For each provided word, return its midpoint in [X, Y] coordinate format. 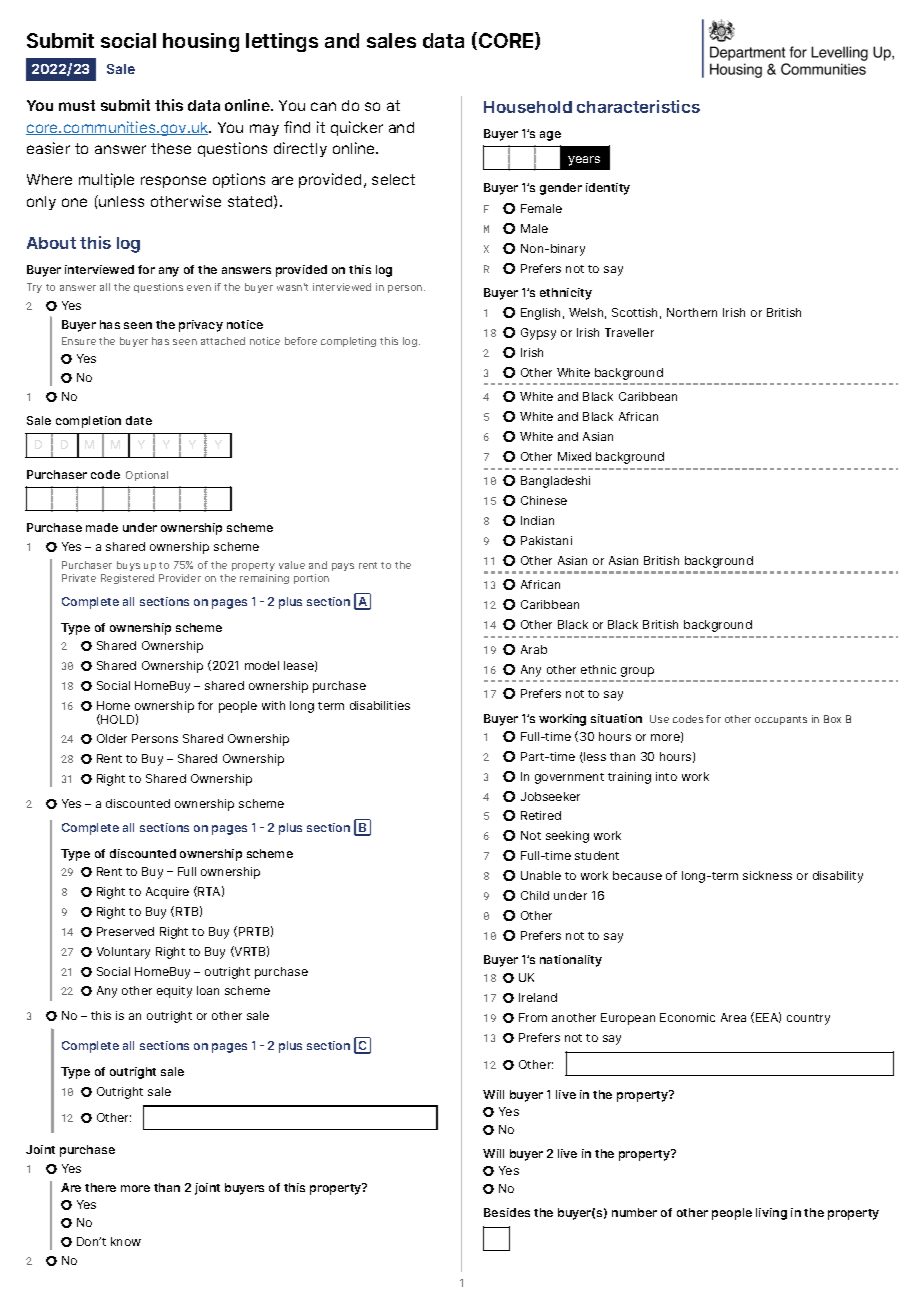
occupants [781, 720]
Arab [534, 649]
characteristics [638, 106]
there [100, 1187]
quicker [357, 128]
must [77, 105]
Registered [127, 579]
